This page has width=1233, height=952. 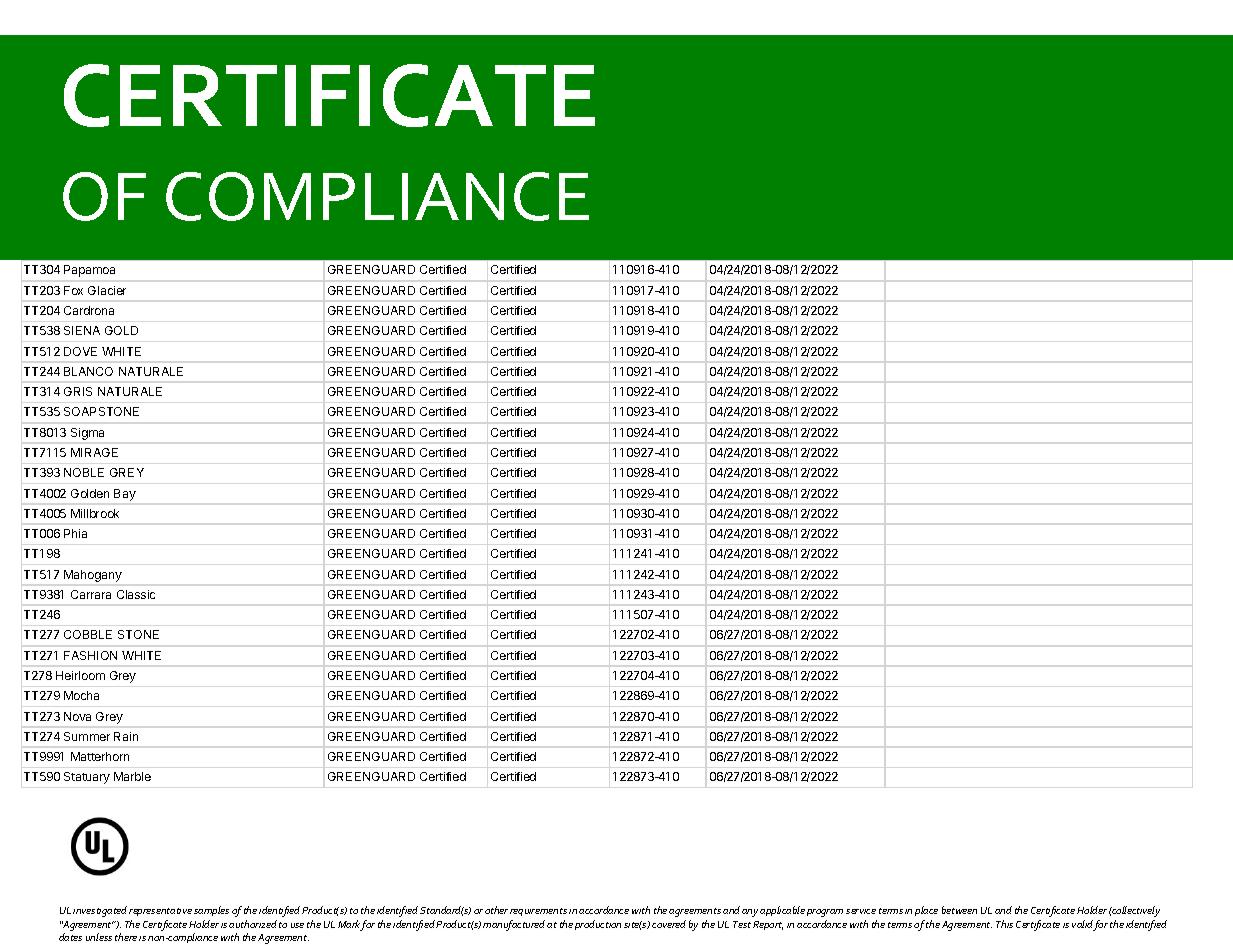 I want to click on Matterhorn, so click(x=100, y=756).
